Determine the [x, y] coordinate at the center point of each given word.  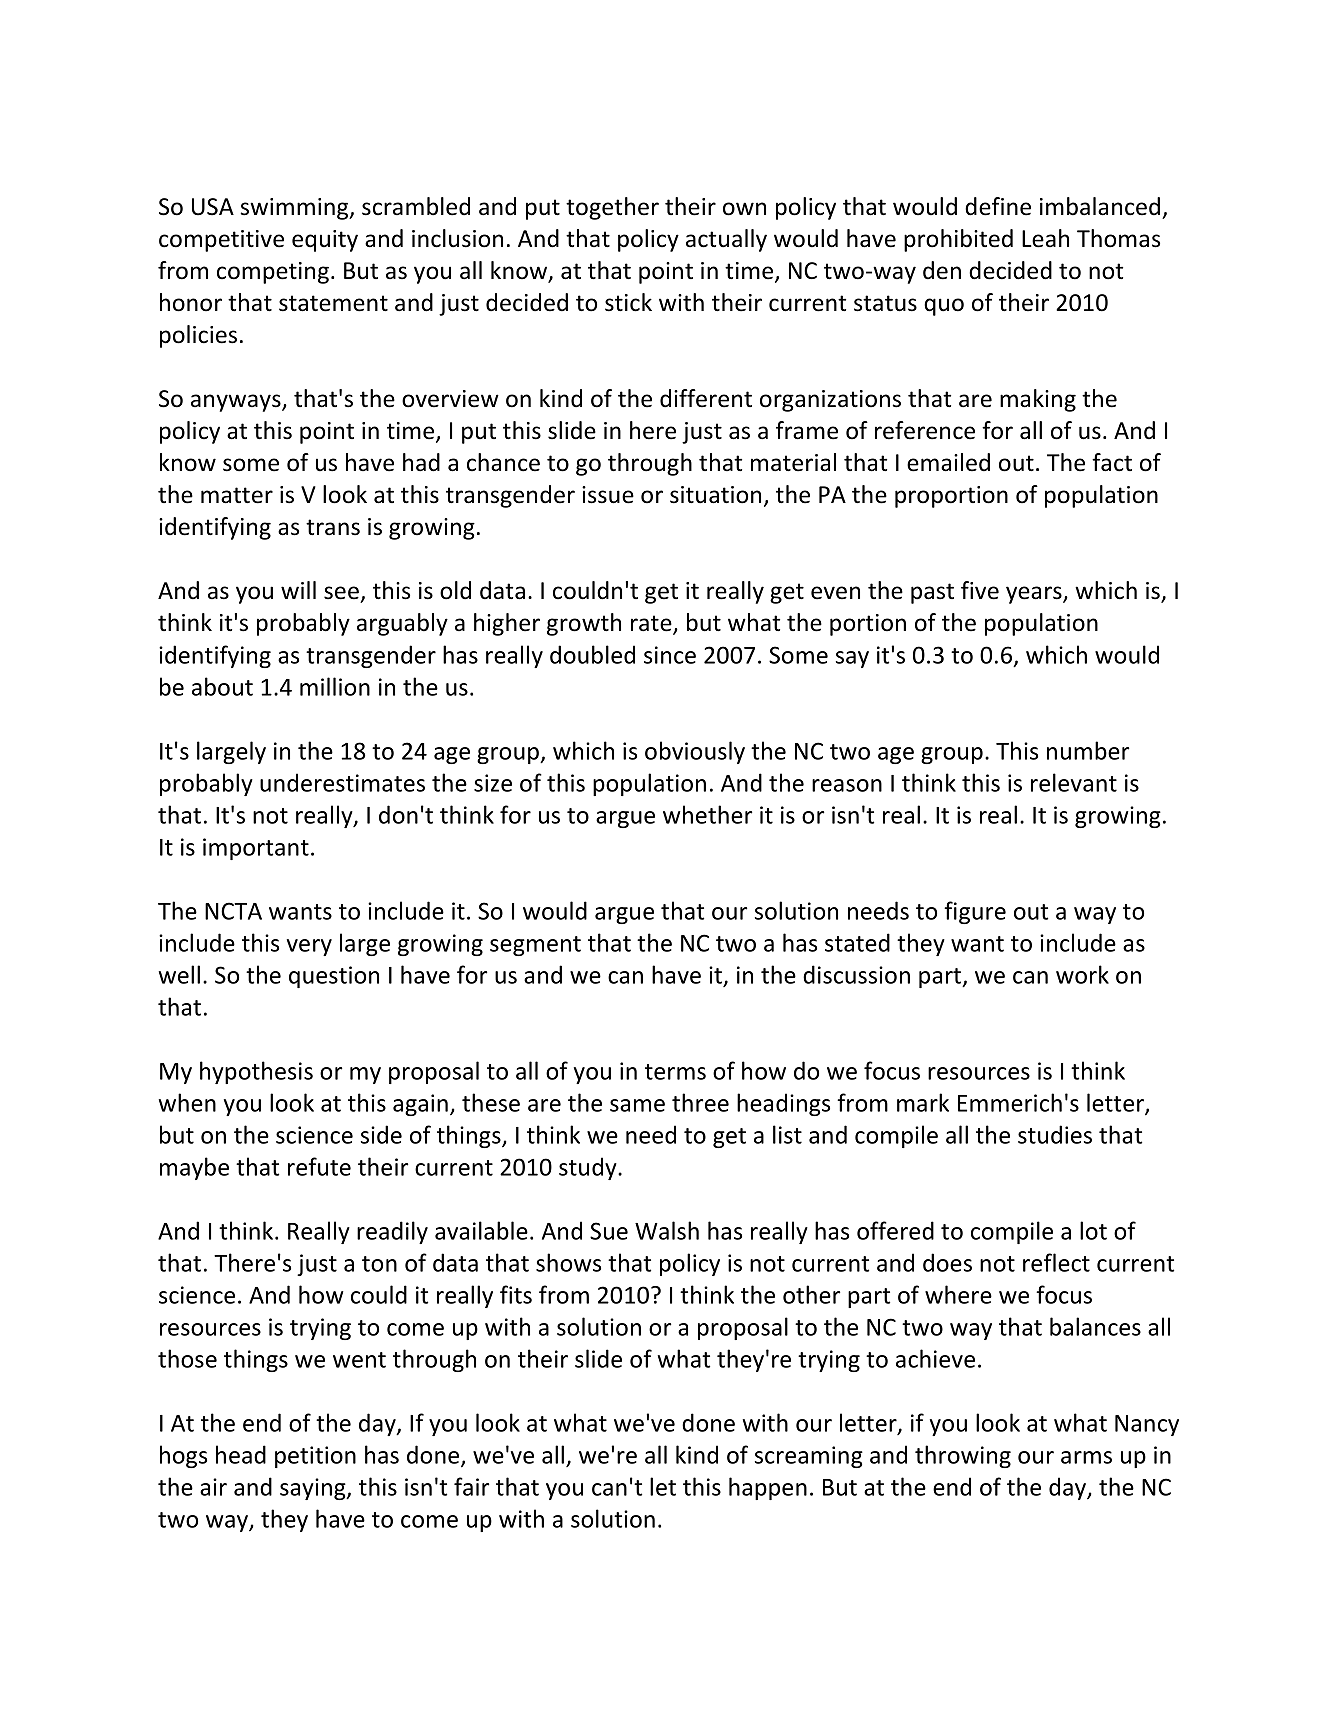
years [1035, 595]
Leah [1045, 238]
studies [1055, 1134]
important [256, 849]
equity [325, 241]
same [637, 1105]
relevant [1074, 782]
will [298, 590]
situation [715, 495]
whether [708, 814]
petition [315, 1457]
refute [319, 1166]
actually [726, 240]
